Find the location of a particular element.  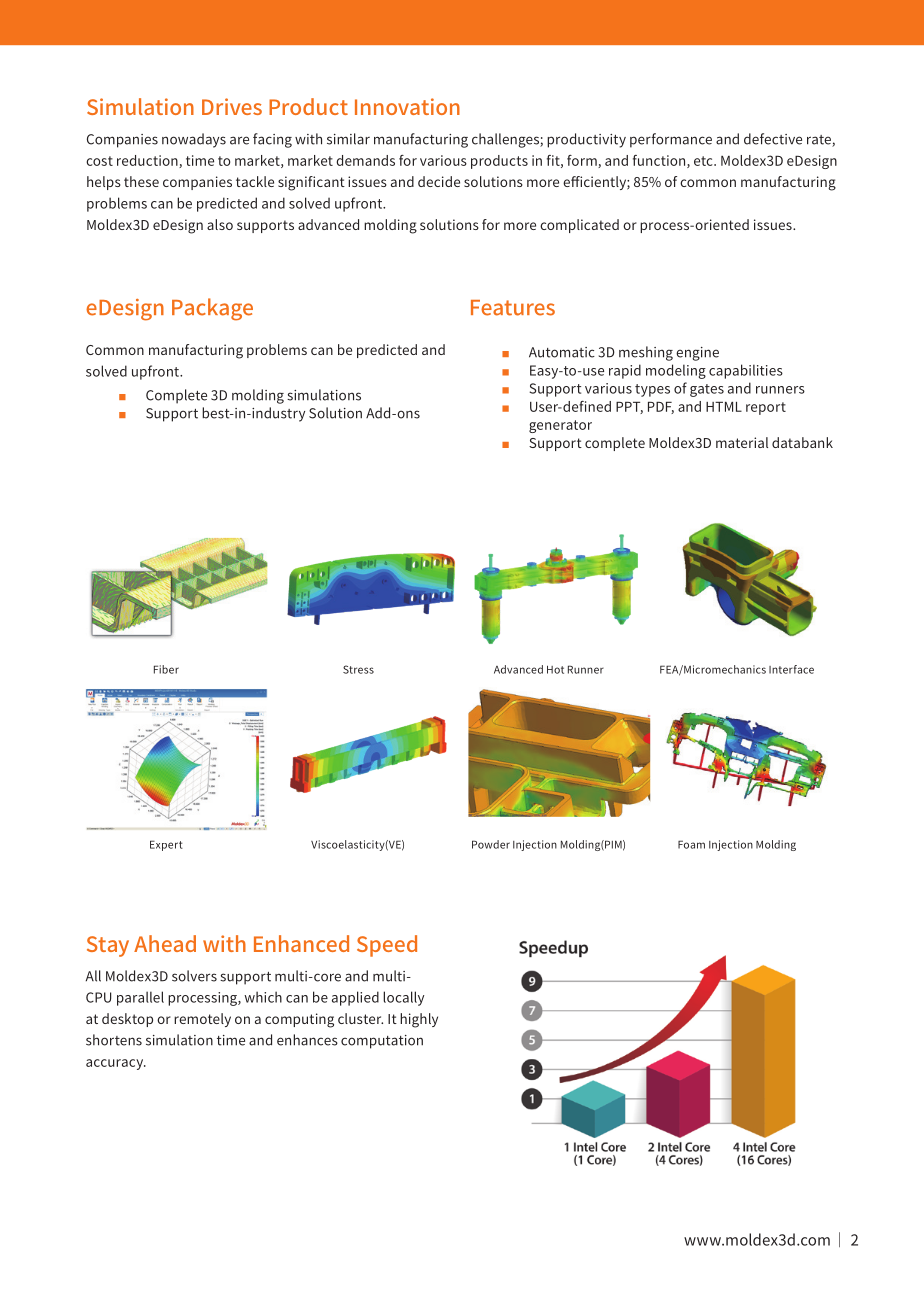

Expert is located at coordinates (166, 845).
